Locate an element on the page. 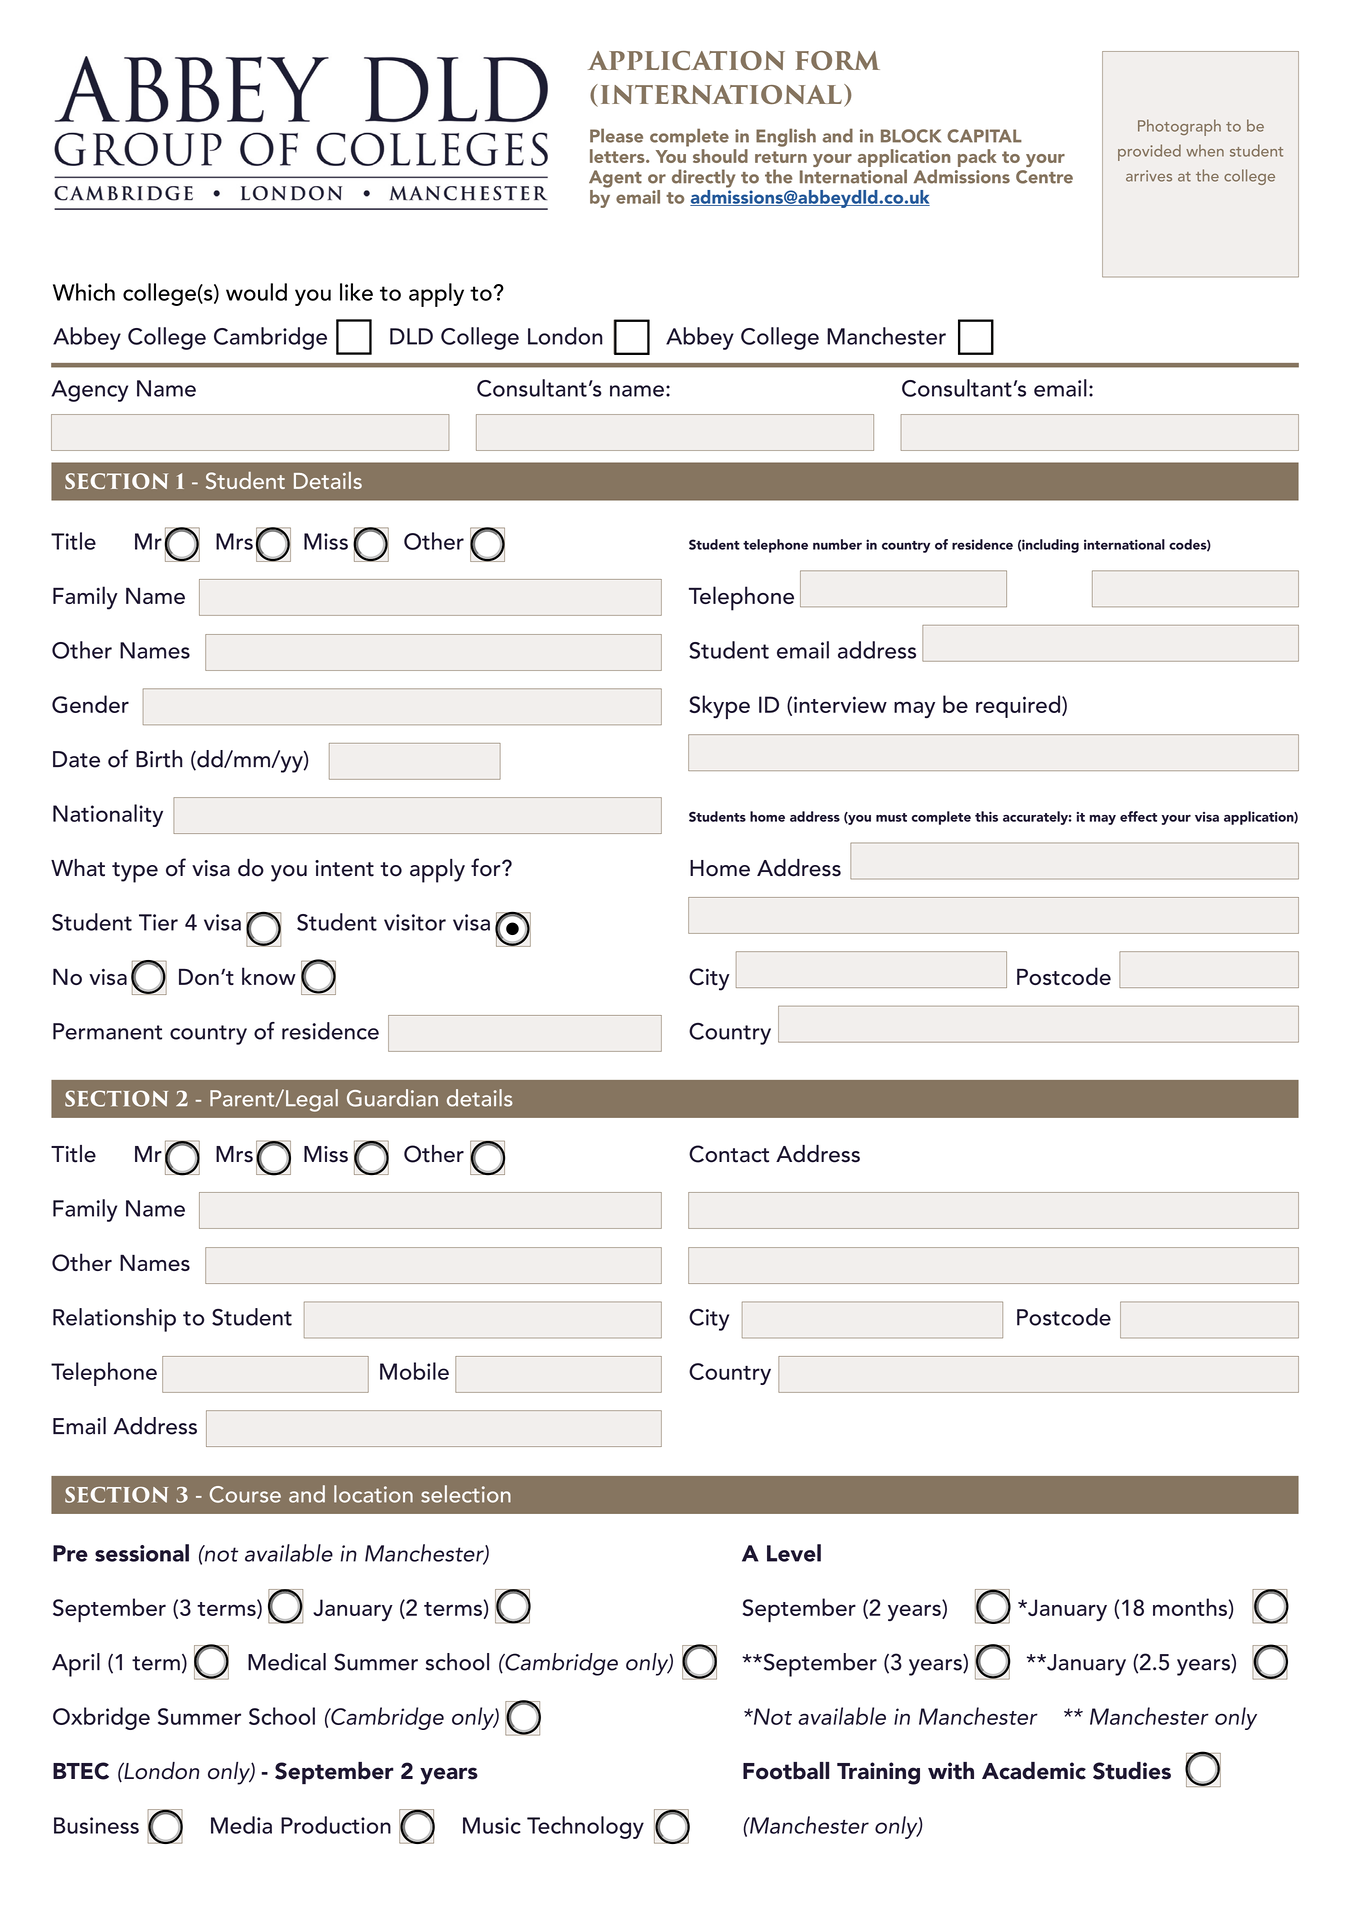 This image has width=1350, height=1909. effect is located at coordinates (1138, 816).
